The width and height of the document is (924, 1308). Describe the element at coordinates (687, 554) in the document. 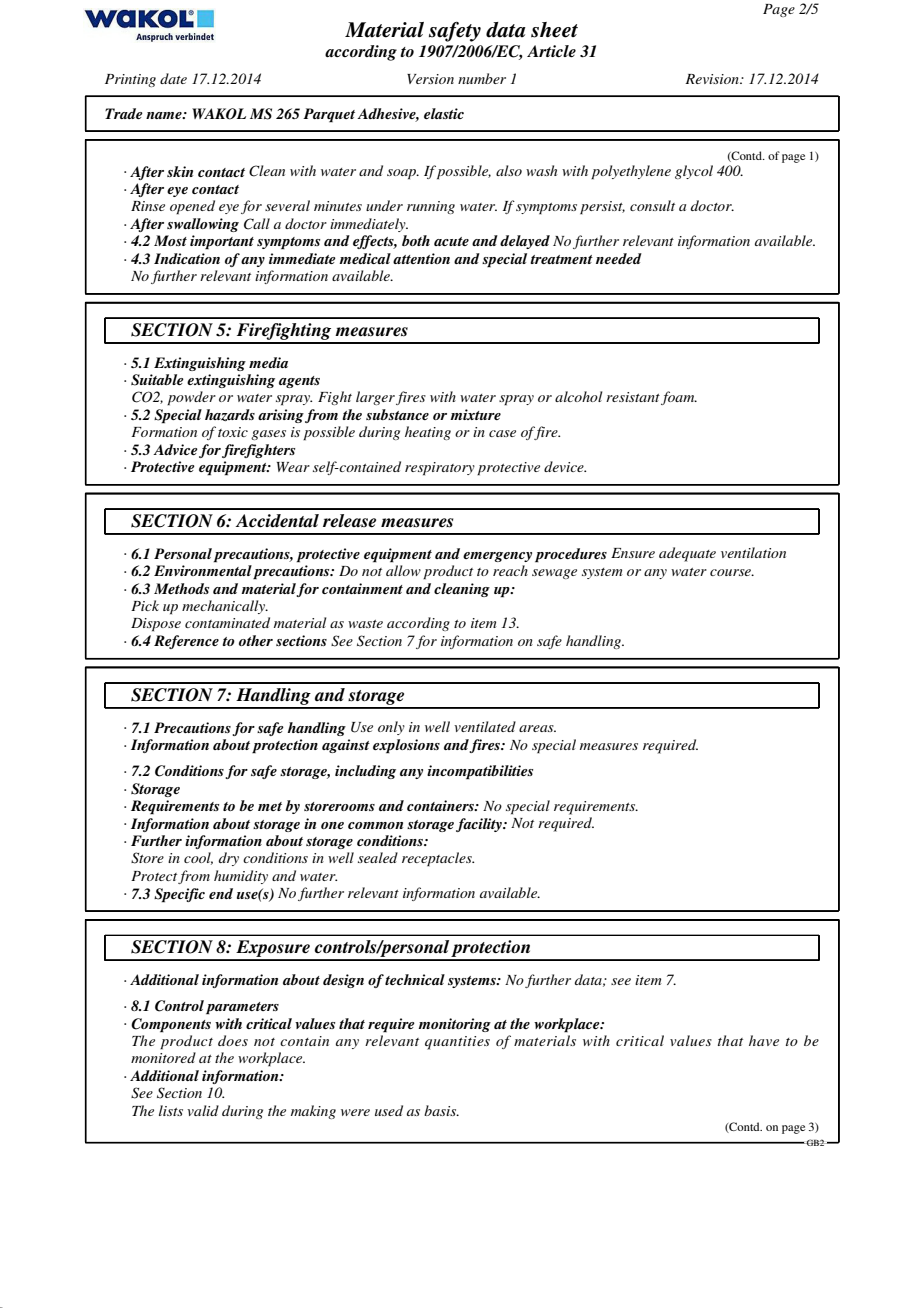

I see `adequate` at that location.
